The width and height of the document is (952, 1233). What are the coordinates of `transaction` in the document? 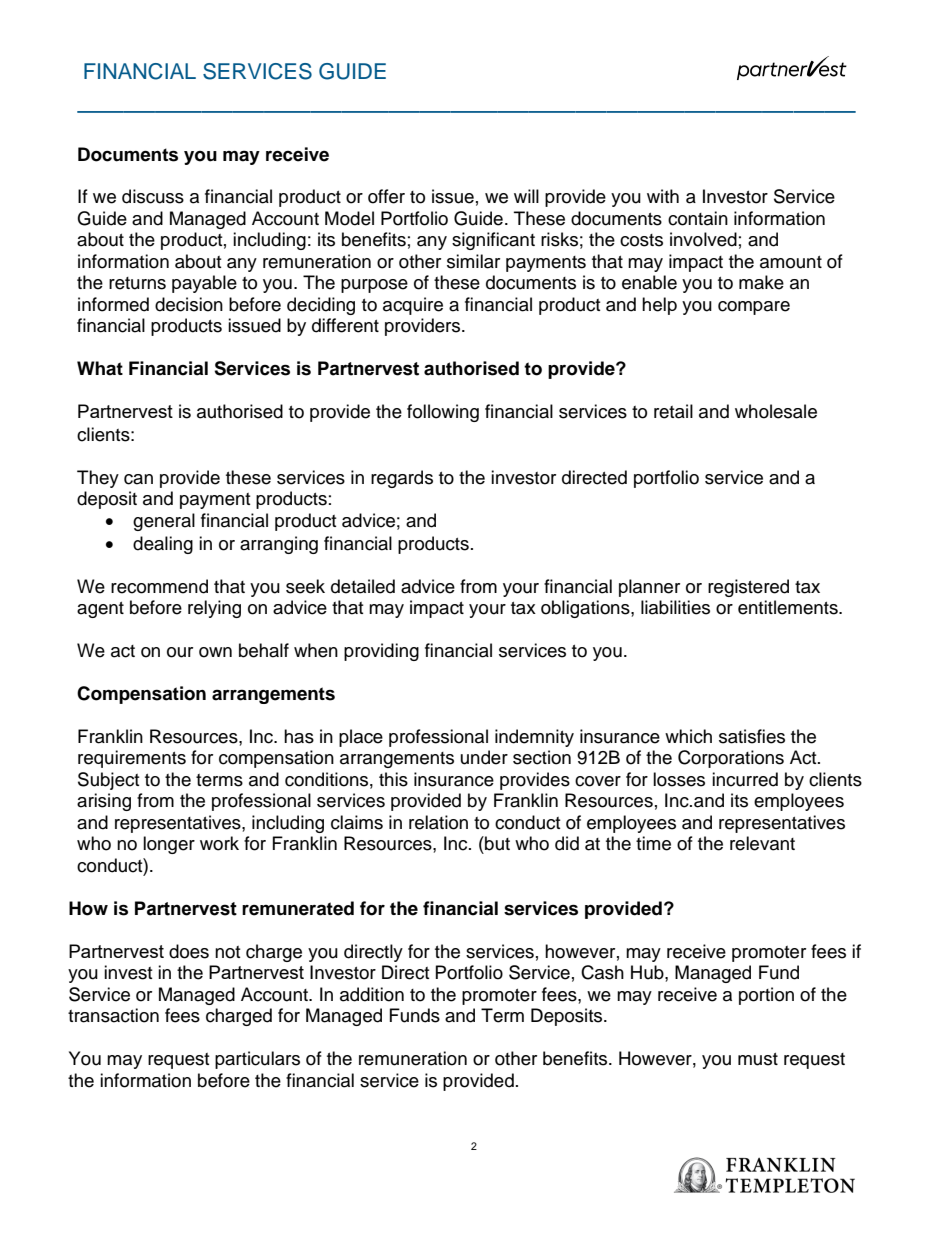 It's located at (113, 1015).
